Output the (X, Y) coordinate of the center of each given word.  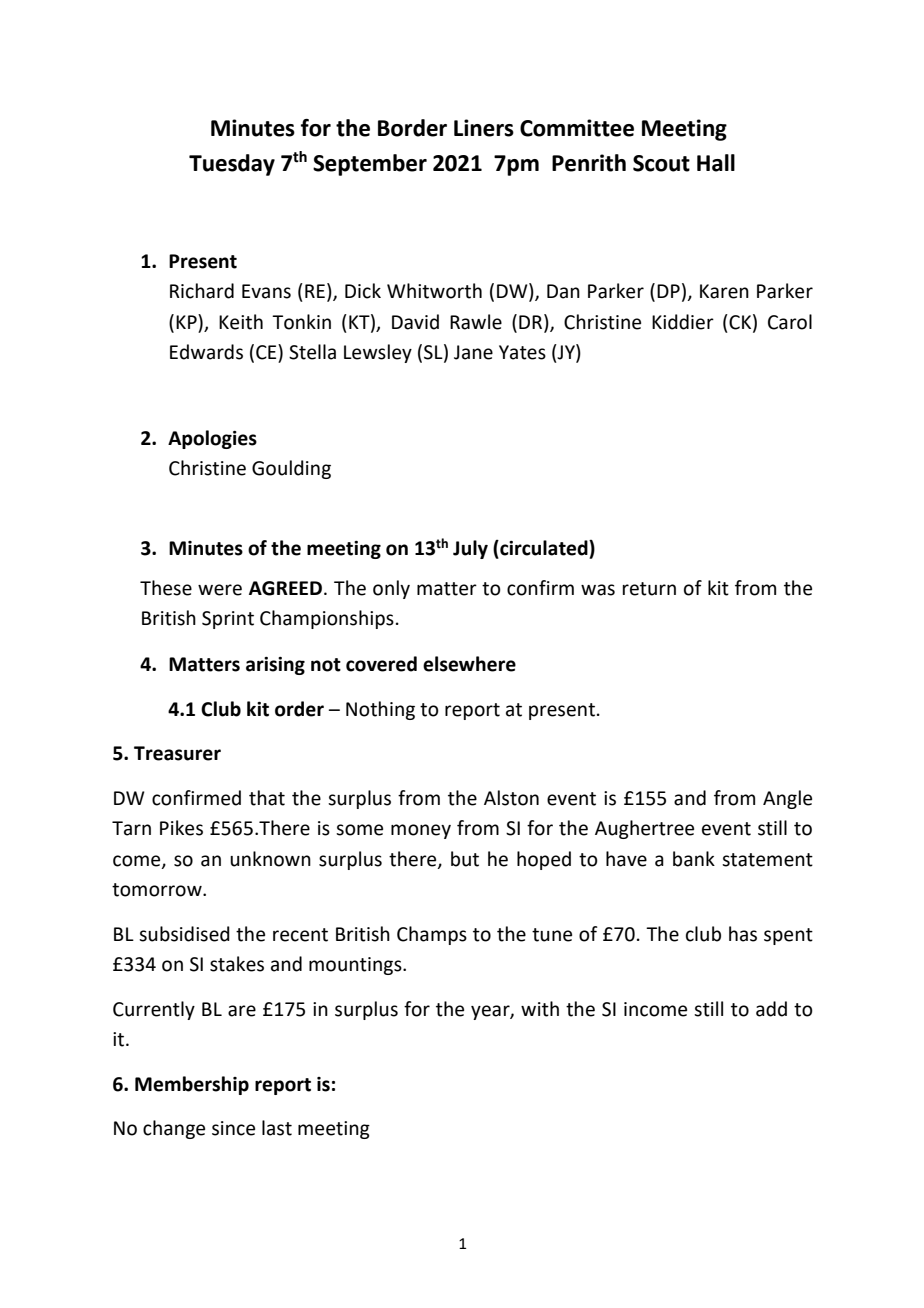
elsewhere (469, 664)
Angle (787, 799)
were (220, 590)
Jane (473, 352)
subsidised (184, 934)
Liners (484, 128)
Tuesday (232, 165)
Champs (432, 935)
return (649, 589)
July (470, 549)
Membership (192, 1085)
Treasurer (177, 753)
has (743, 934)
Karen (724, 291)
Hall (716, 163)
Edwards (206, 352)
